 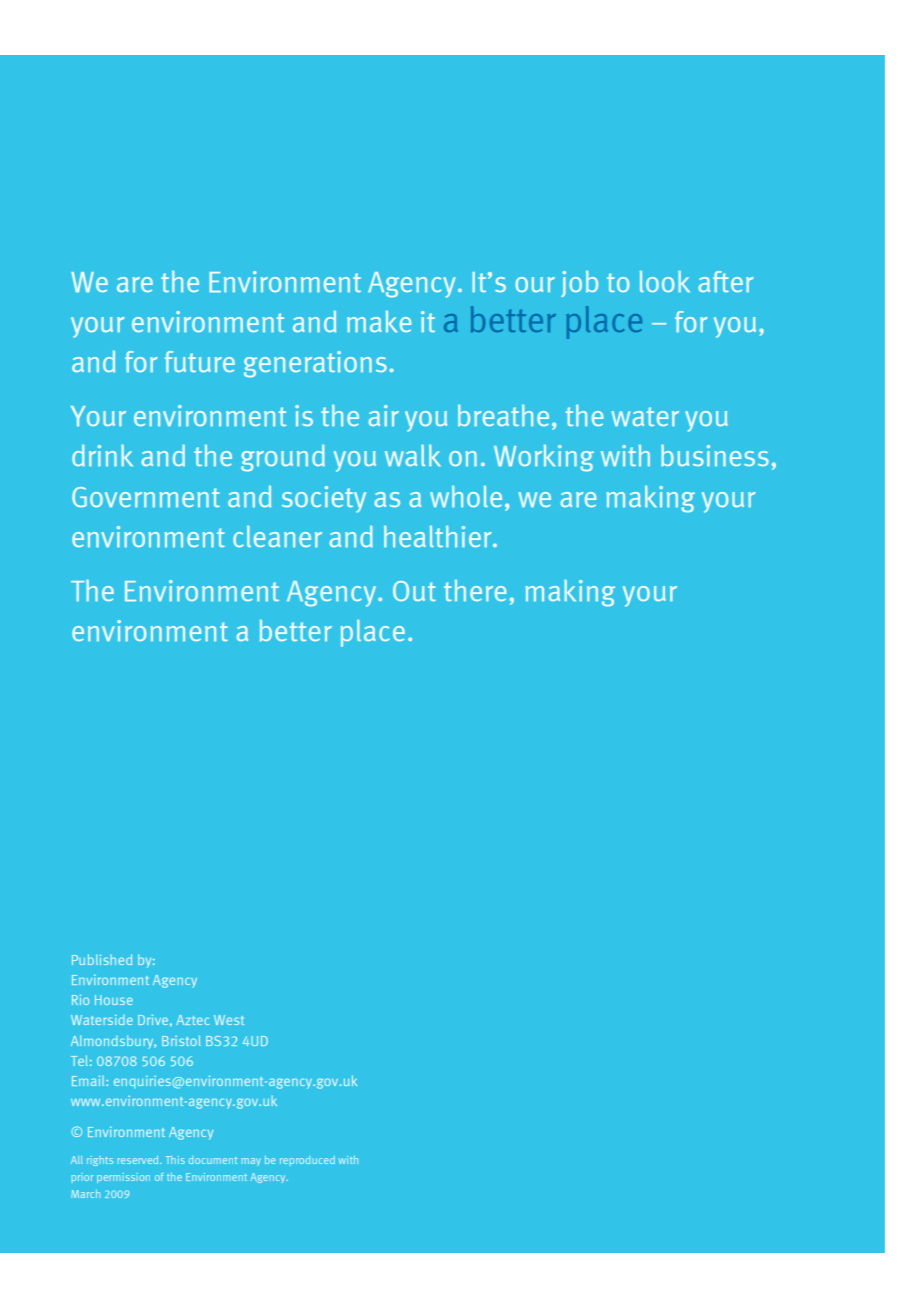 What do you see at coordinates (439, 536) in the screenshot?
I see `healthier` at bounding box center [439, 536].
